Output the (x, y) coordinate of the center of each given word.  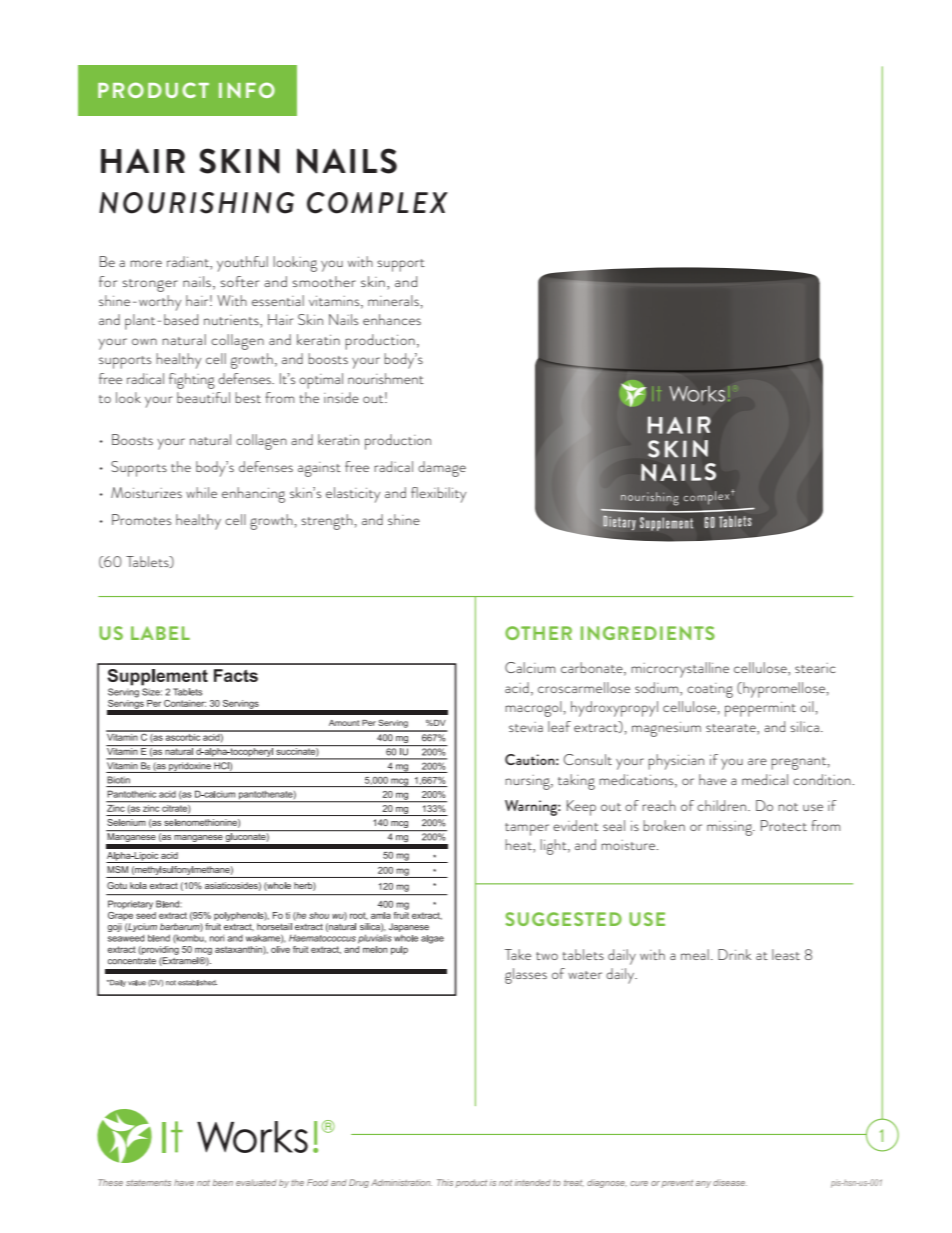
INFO (247, 90)
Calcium (530, 667)
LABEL (160, 633)
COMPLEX (377, 203)
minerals (394, 300)
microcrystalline (680, 670)
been (223, 1182)
